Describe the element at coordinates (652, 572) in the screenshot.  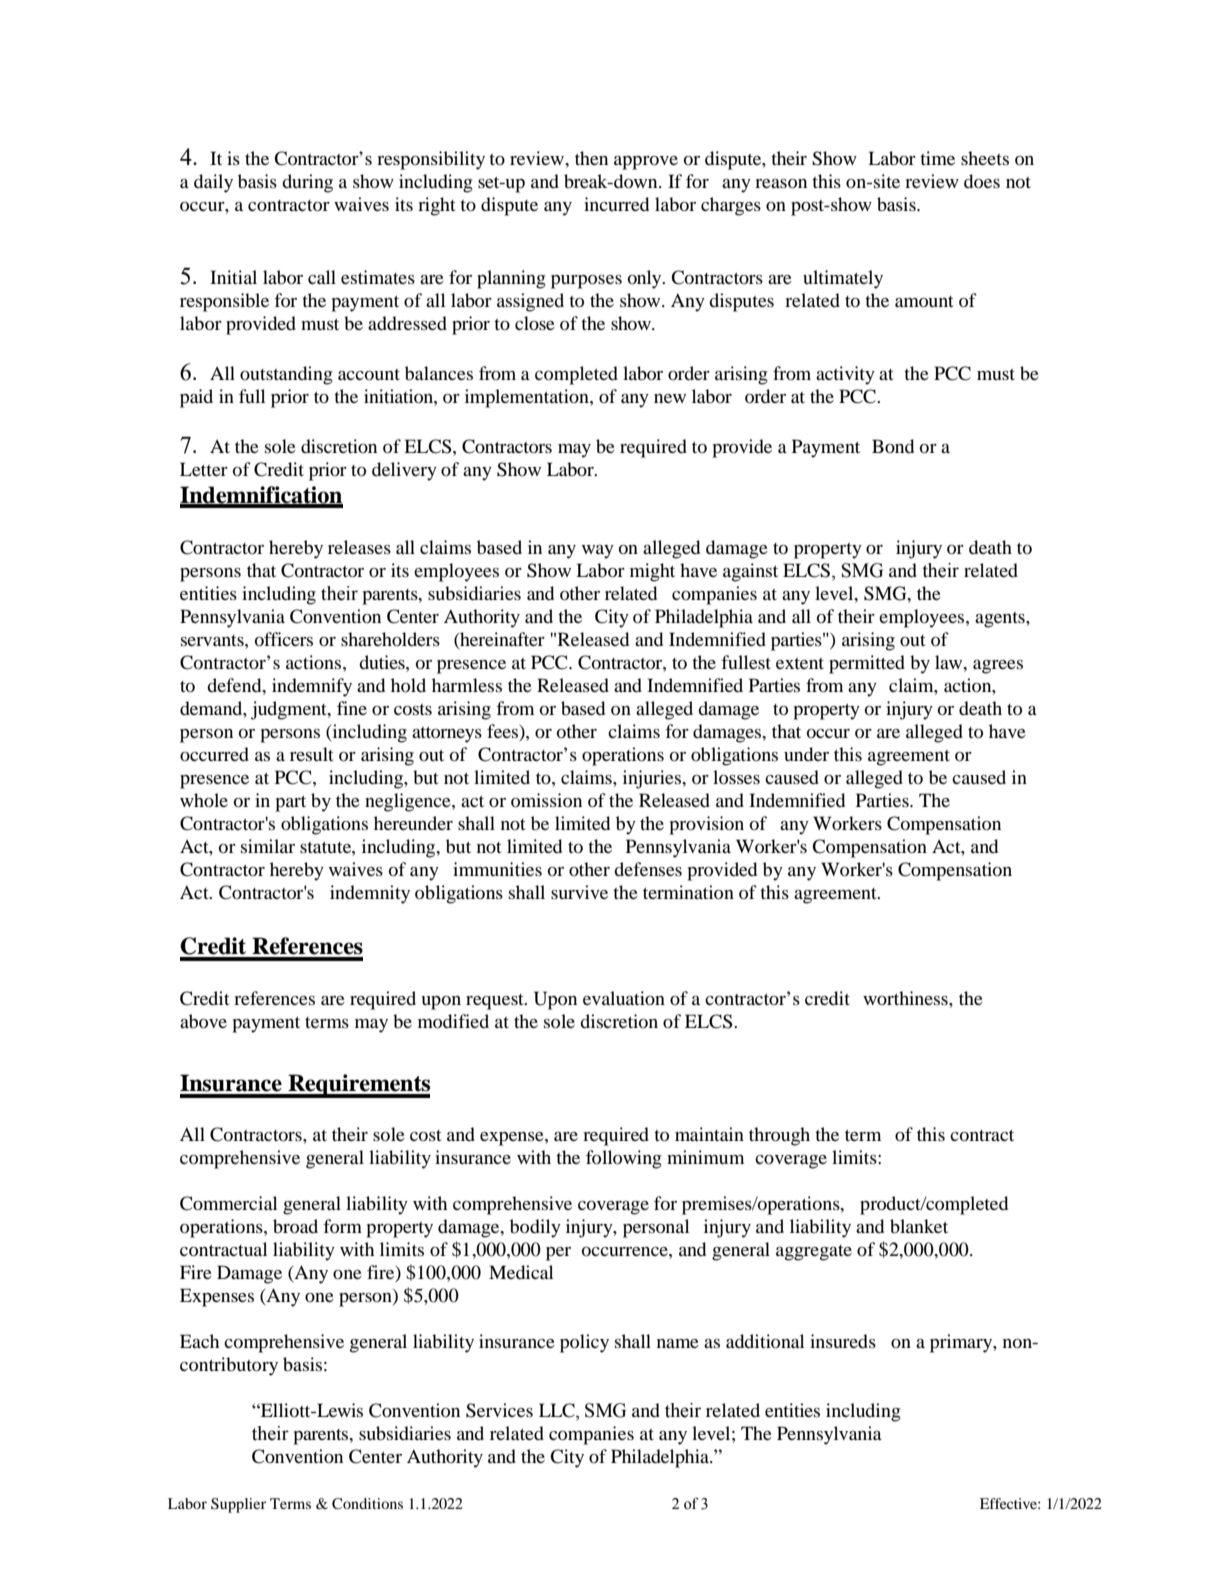
I see `might` at that location.
